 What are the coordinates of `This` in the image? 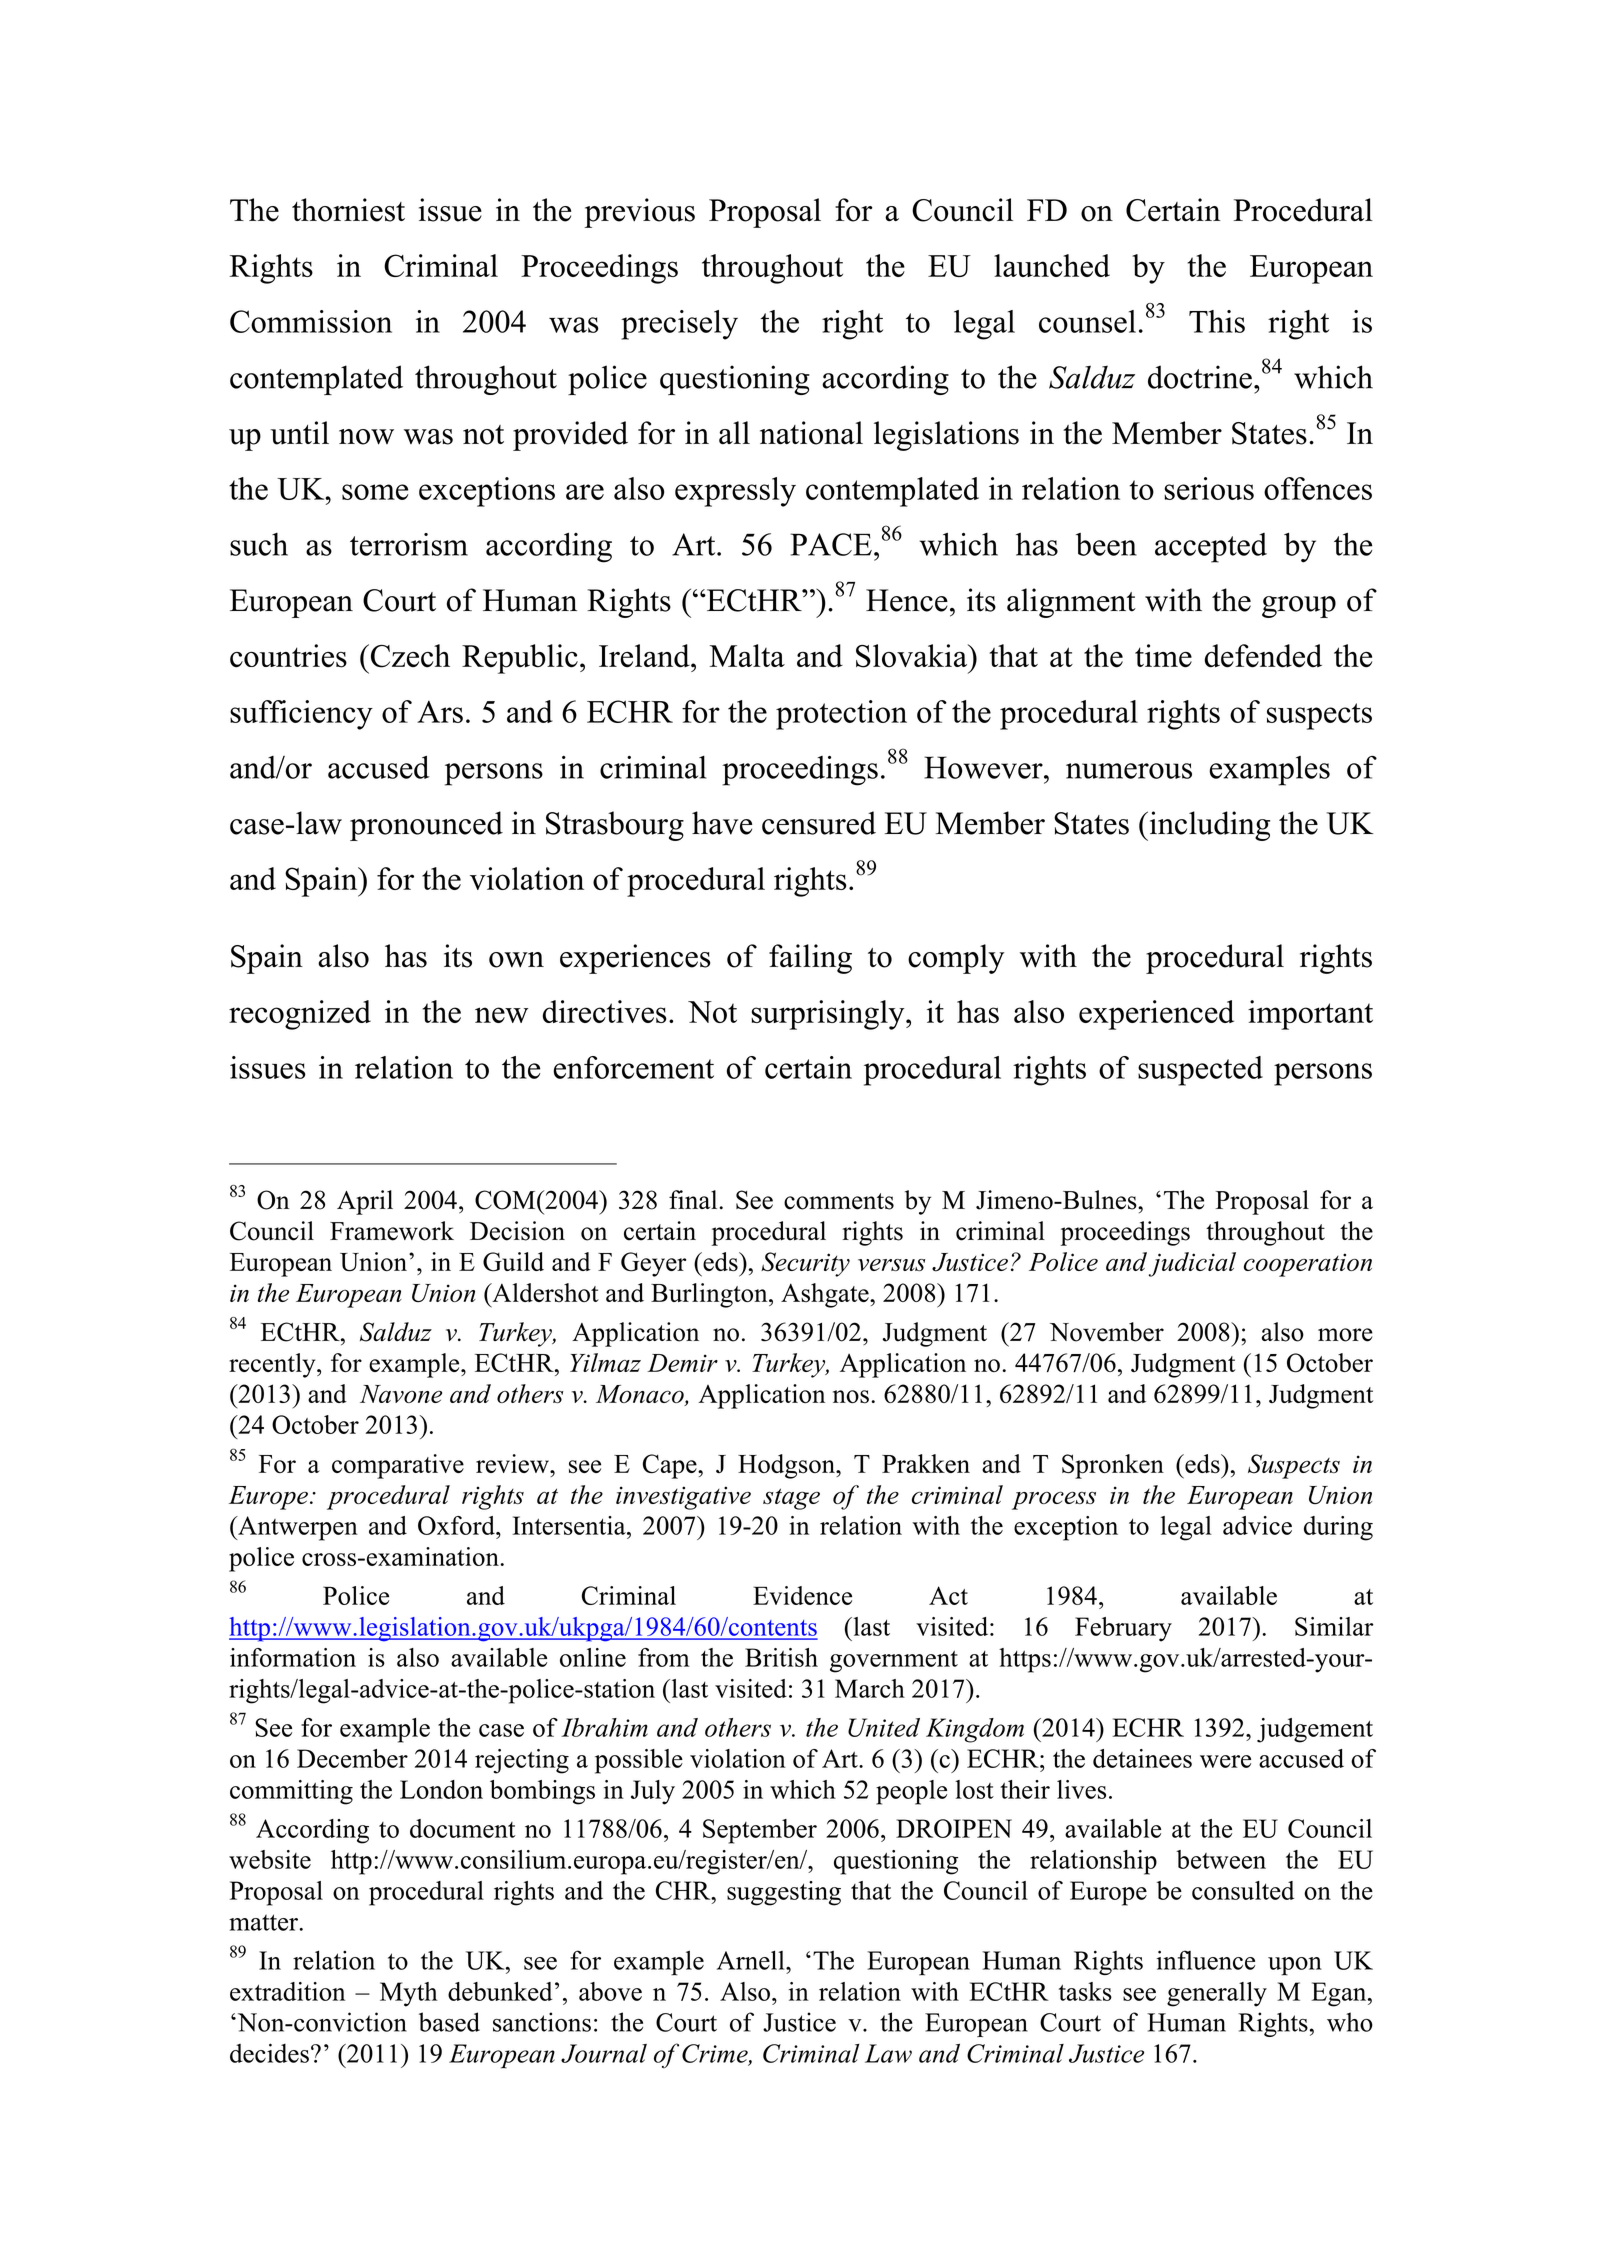 It's located at (1217, 321).
